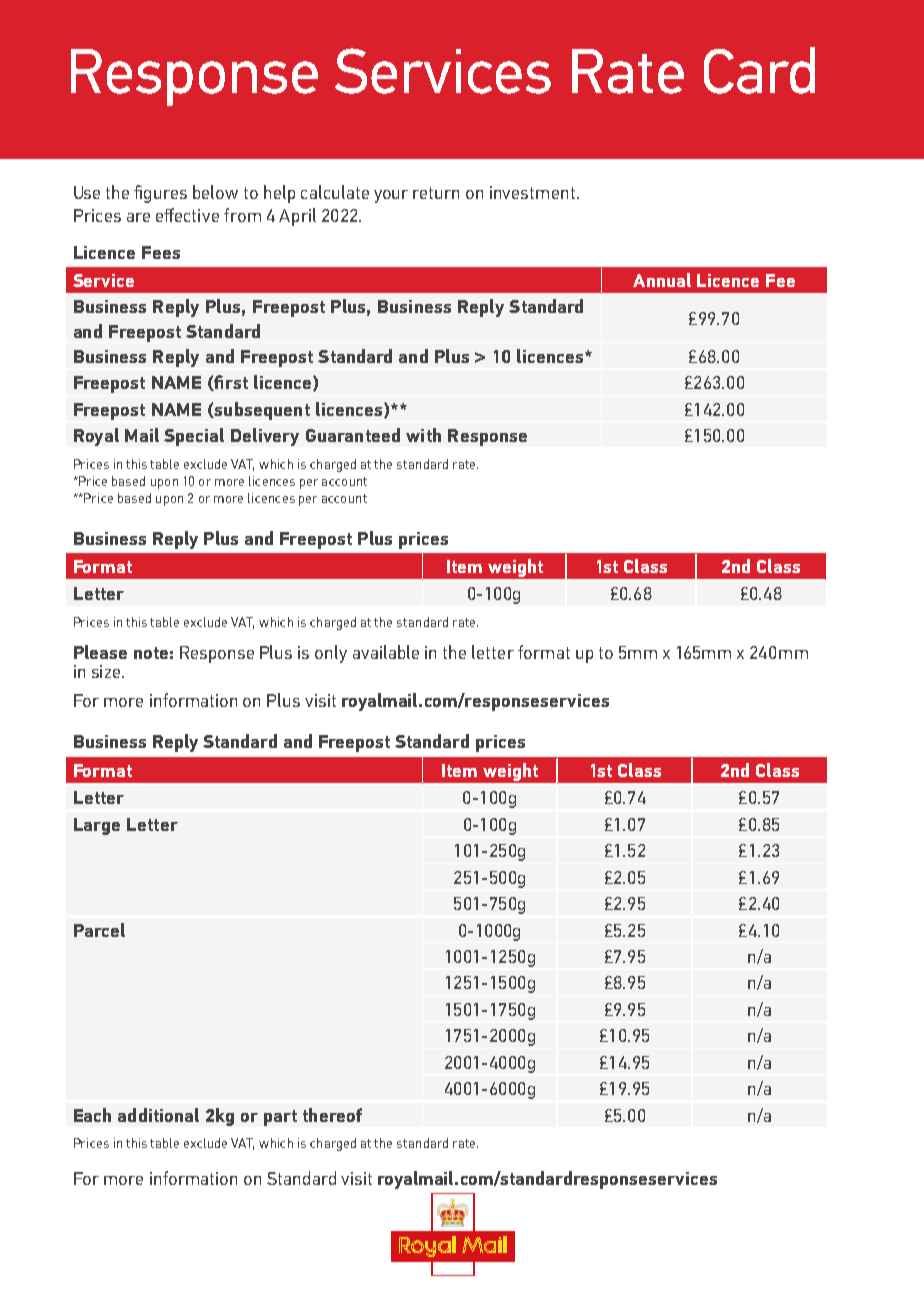  Describe the element at coordinates (423, 435) in the screenshot. I see `with` at that location.
